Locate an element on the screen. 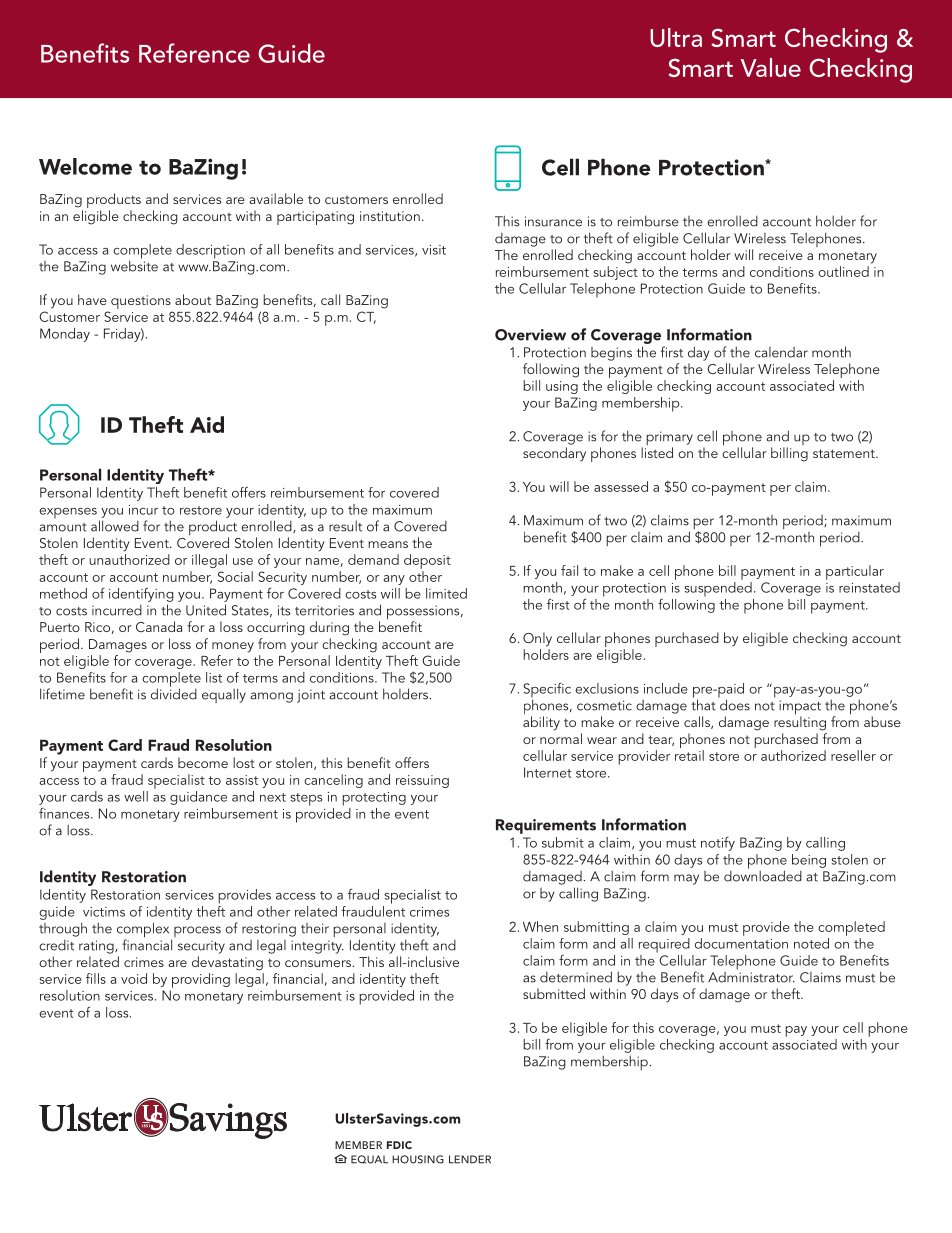 The height and width of the screenshot is (1233, 952). suspended is located at coordinates (718, 589).
